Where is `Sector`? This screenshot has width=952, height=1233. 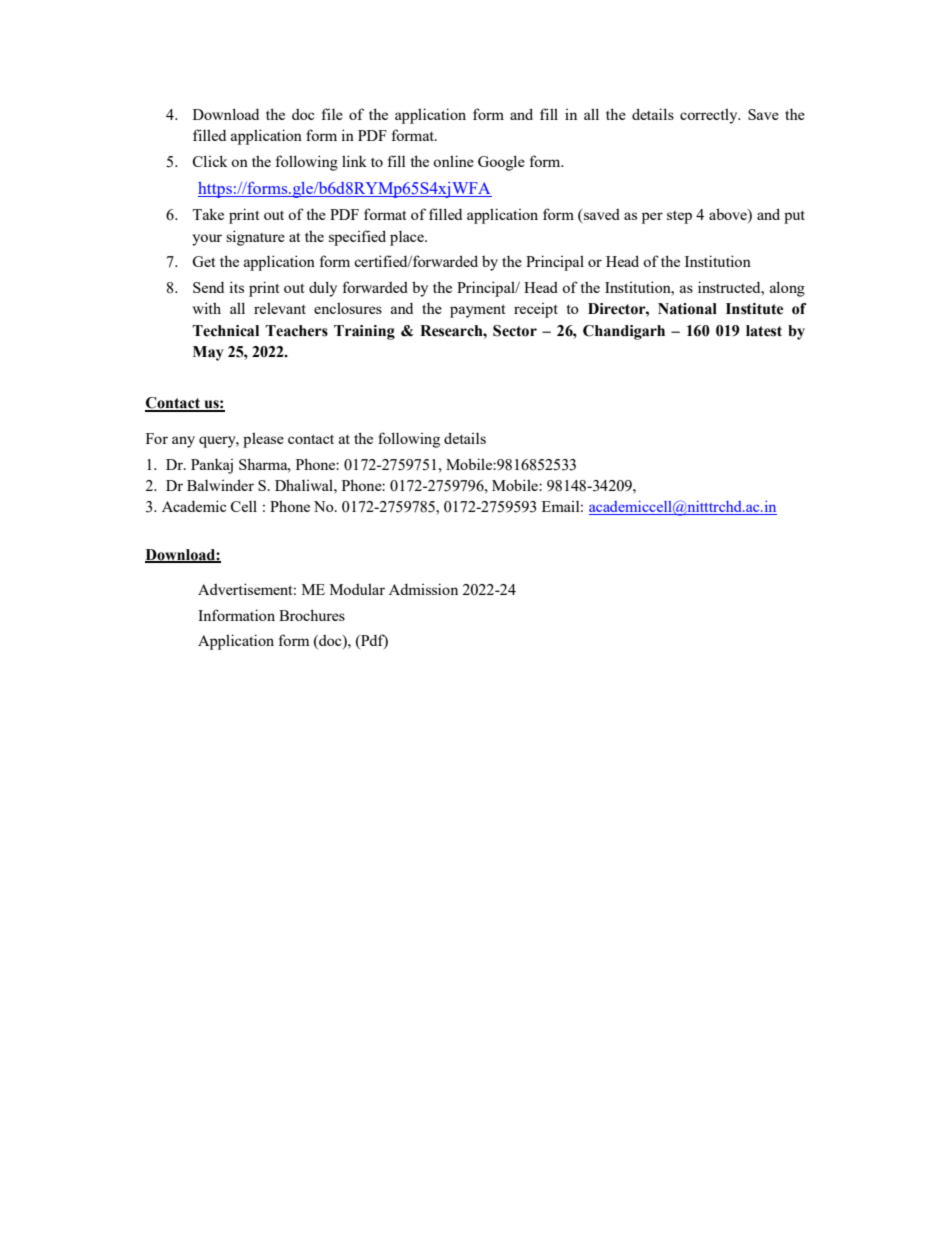 Sector is located at coordinates (515, 331).
